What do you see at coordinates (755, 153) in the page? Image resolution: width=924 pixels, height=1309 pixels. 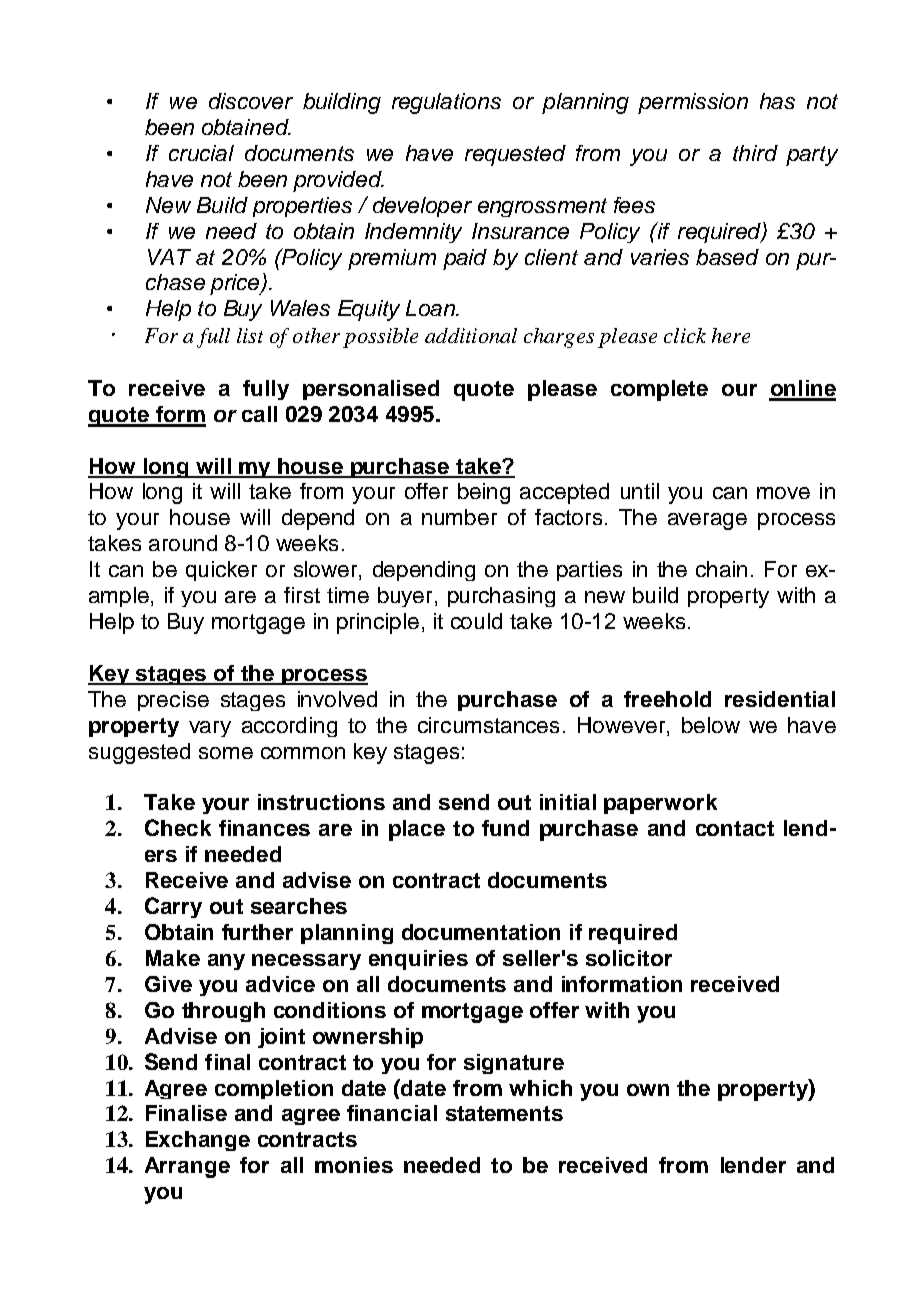 I see `third` at bounding box center [755, 153].
